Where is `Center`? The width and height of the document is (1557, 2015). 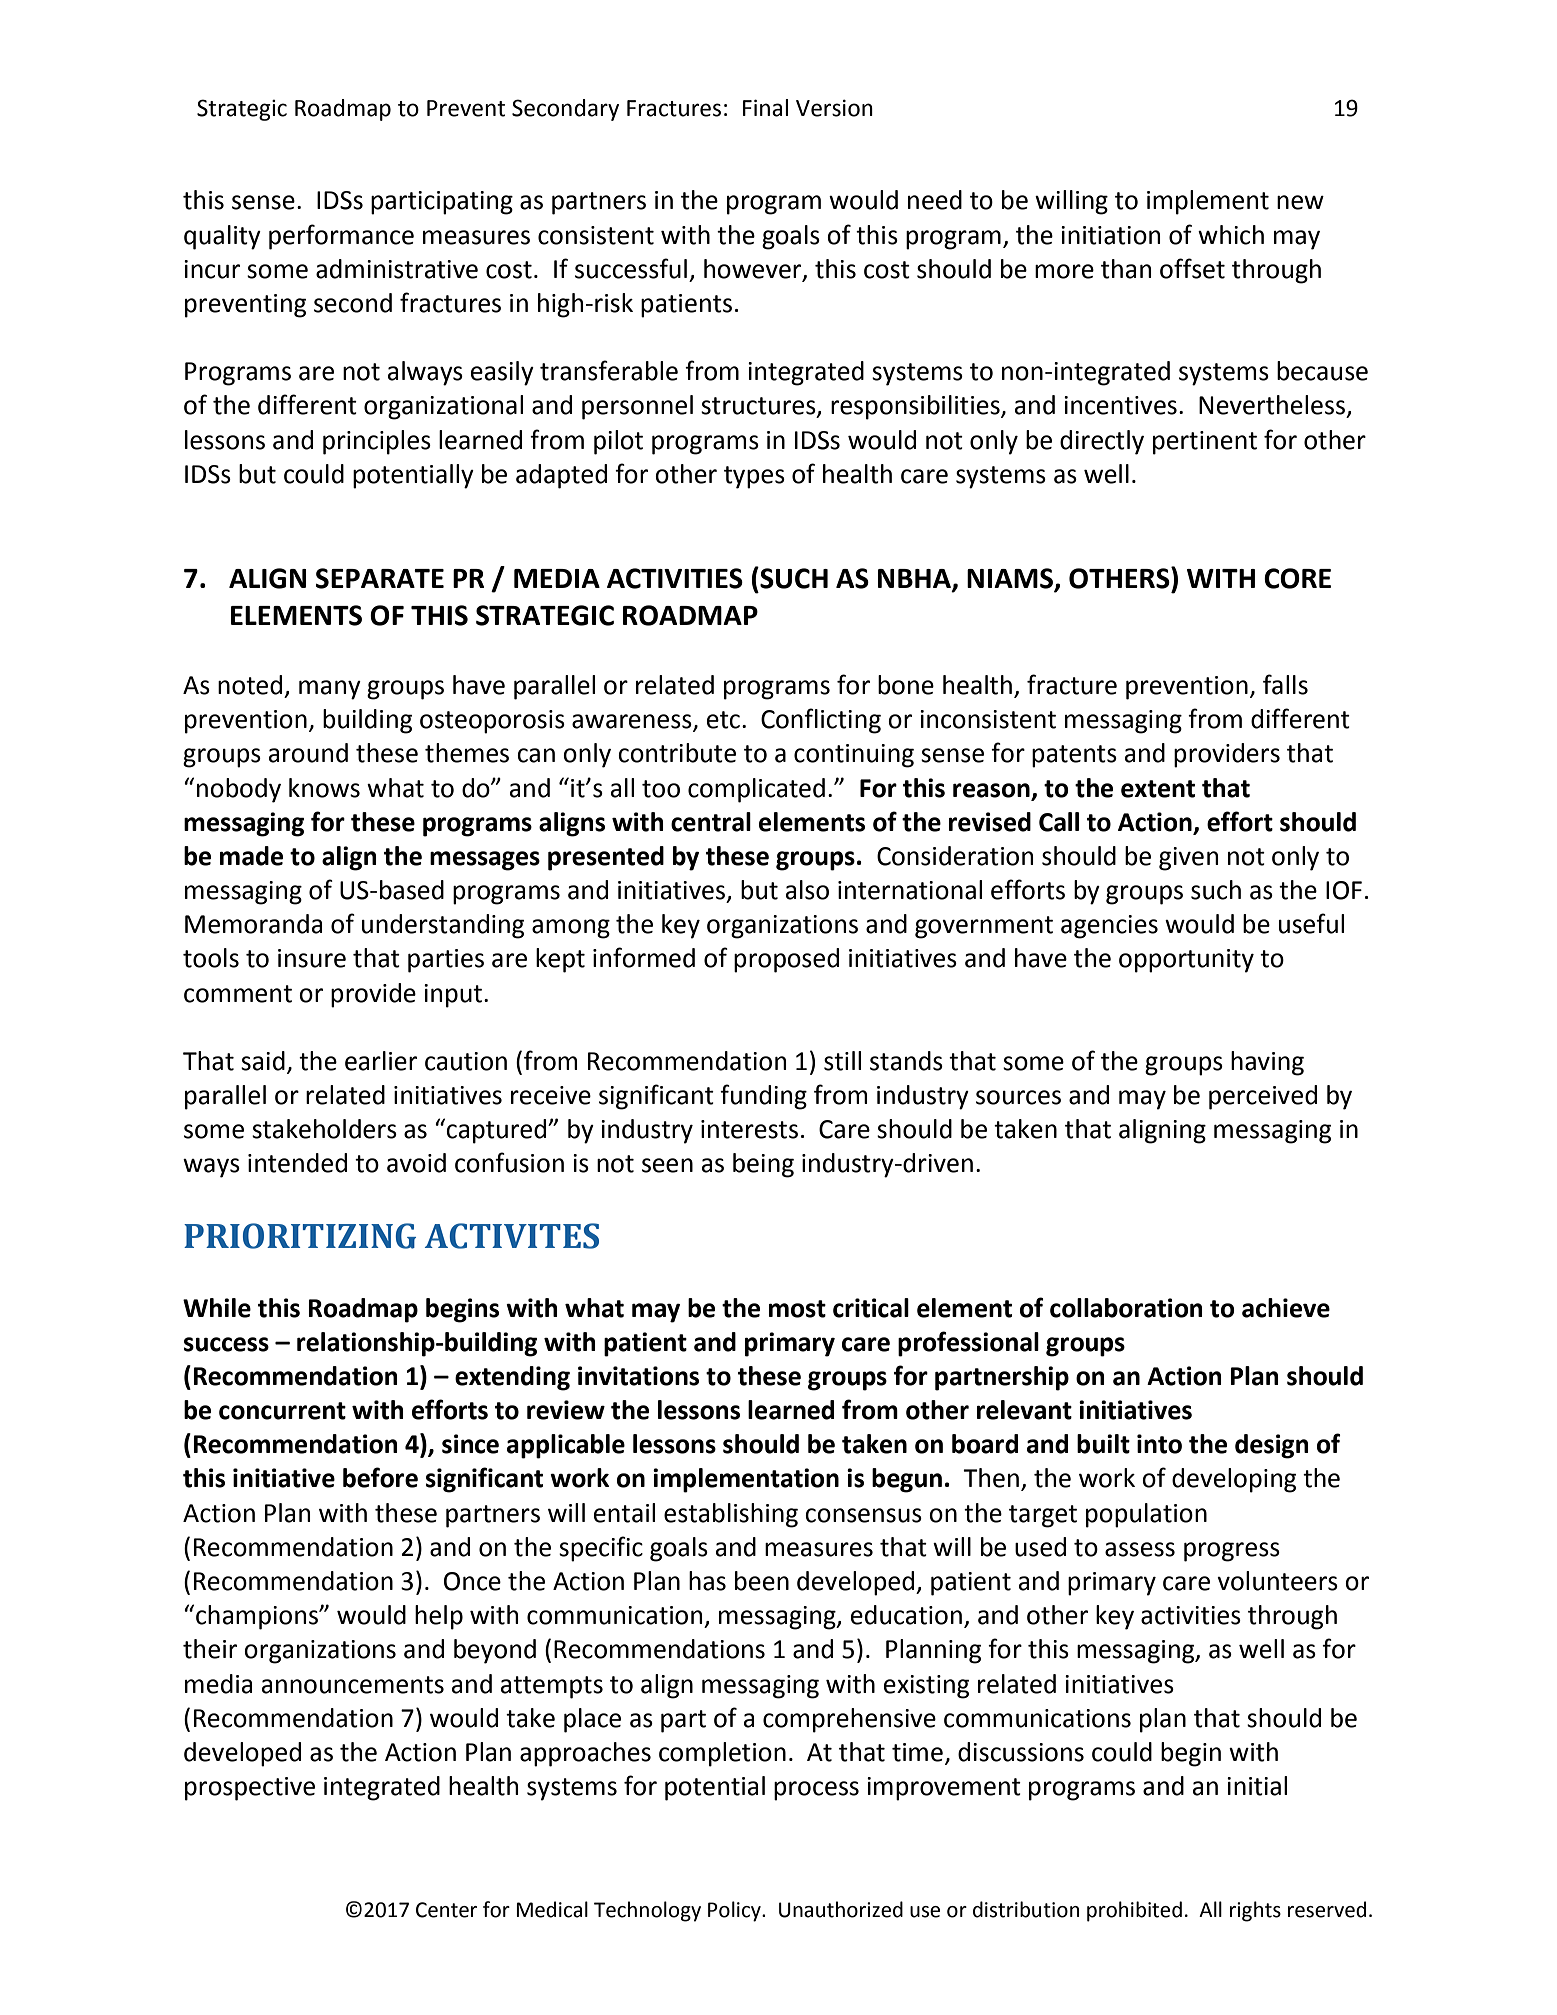
Center is located at coordinates (446, 1910).
